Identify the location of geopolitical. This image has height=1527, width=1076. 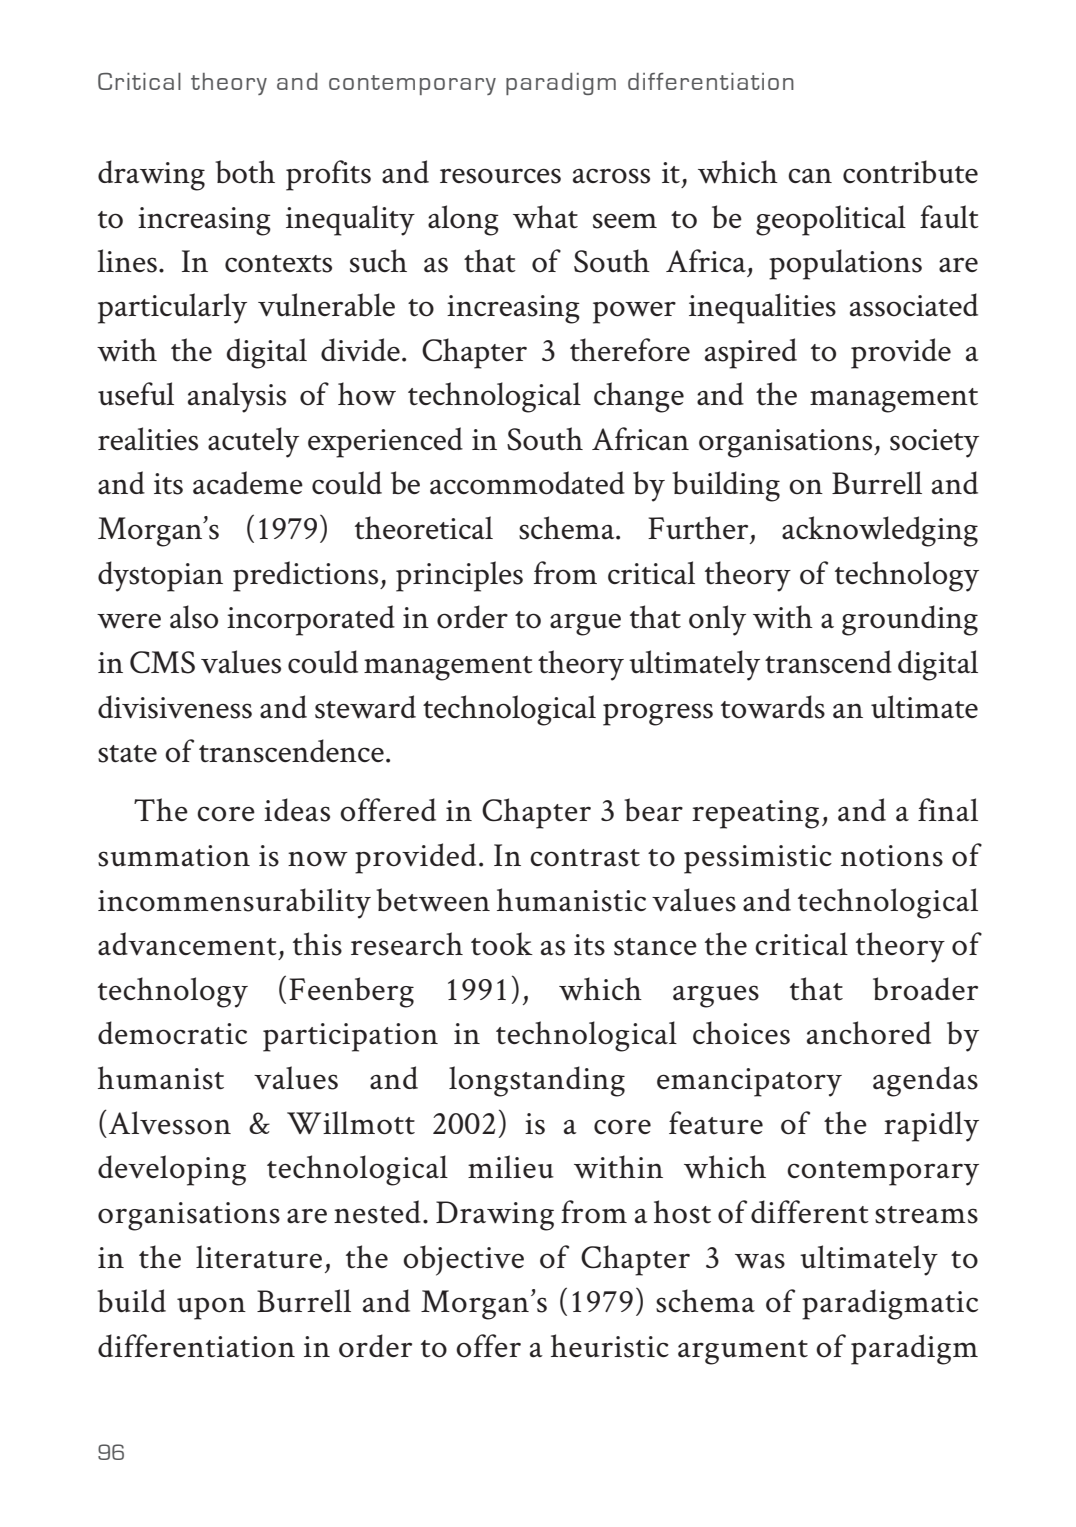
(831, 220).
